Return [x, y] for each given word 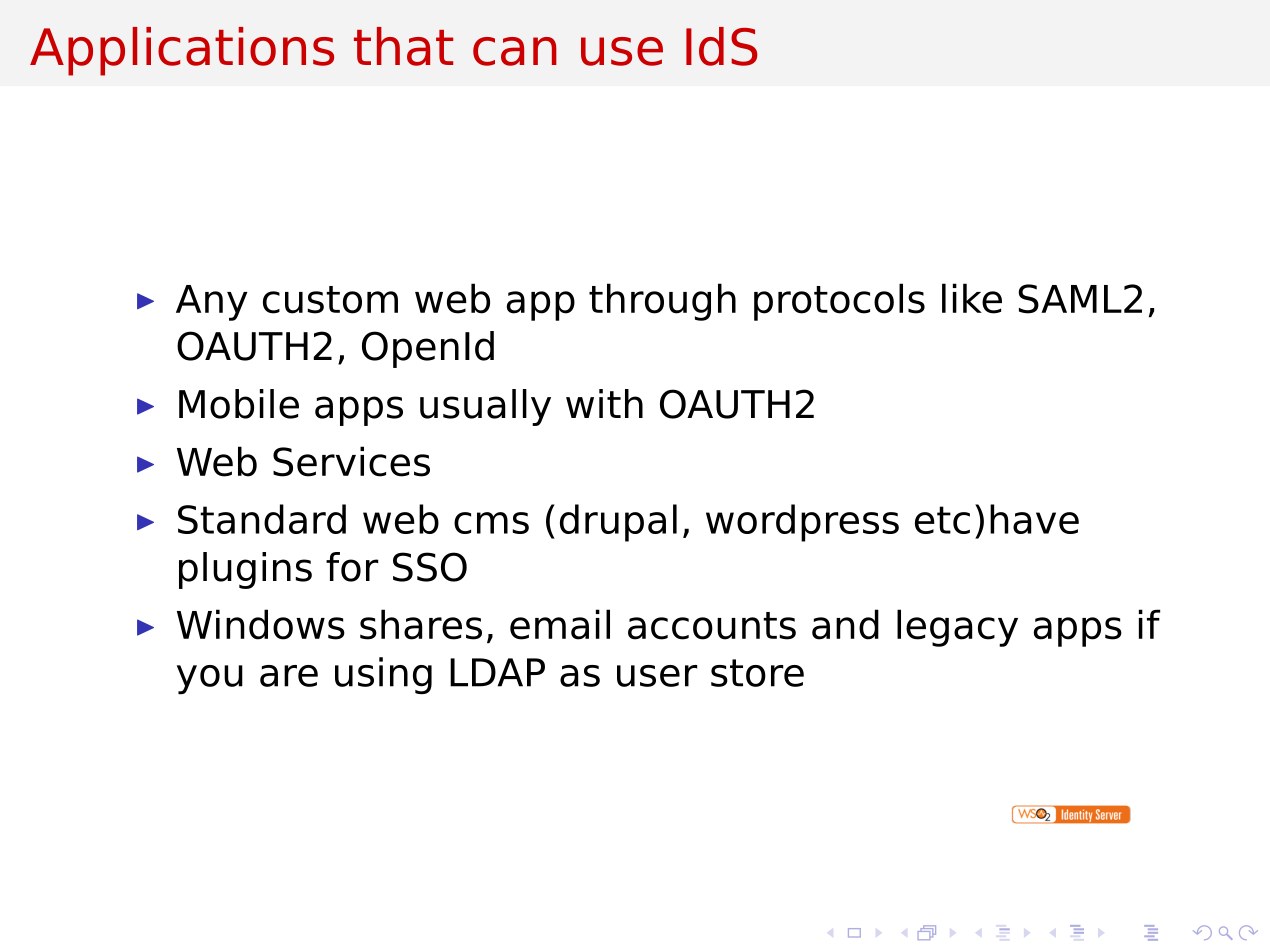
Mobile [239, 404]
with [604, 403]
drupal [618, 523]
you [210, 679]
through [662, 302]
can [515, 51]
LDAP [497, 672]
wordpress [802, 523]
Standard [262, 519]
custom [330, 300]
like [972, 298]
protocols [839, 302]
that [403, 46]
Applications [182, 51]
